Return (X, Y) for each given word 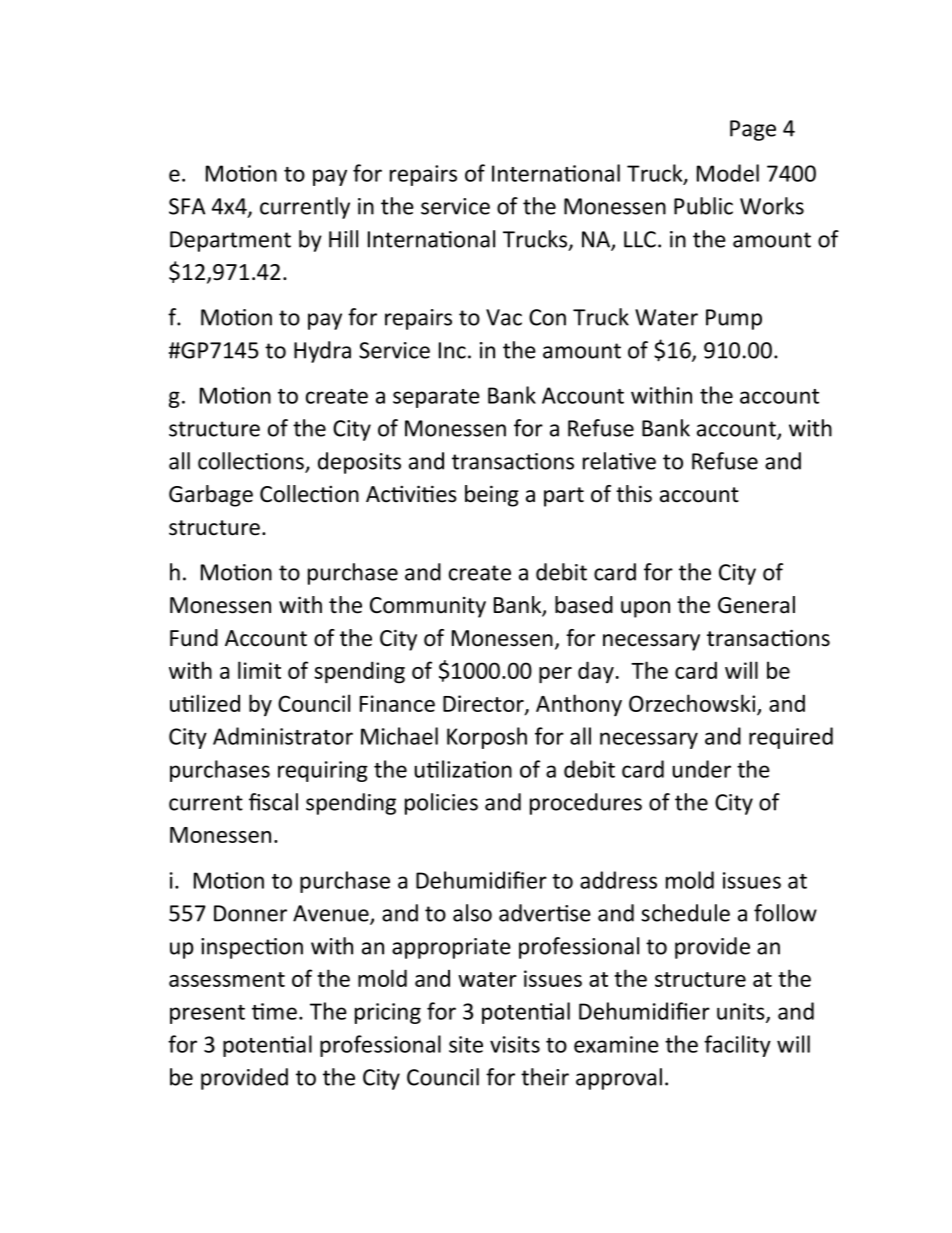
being (492, 496)
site (466, 1044)
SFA (187, 206)
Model (728, 173)
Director (484, 704)
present (207, 1014)
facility (737, 1046)
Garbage (211, 496)
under (701, 769)
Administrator (283, 736)
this (634, 494)
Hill (343, 239)
